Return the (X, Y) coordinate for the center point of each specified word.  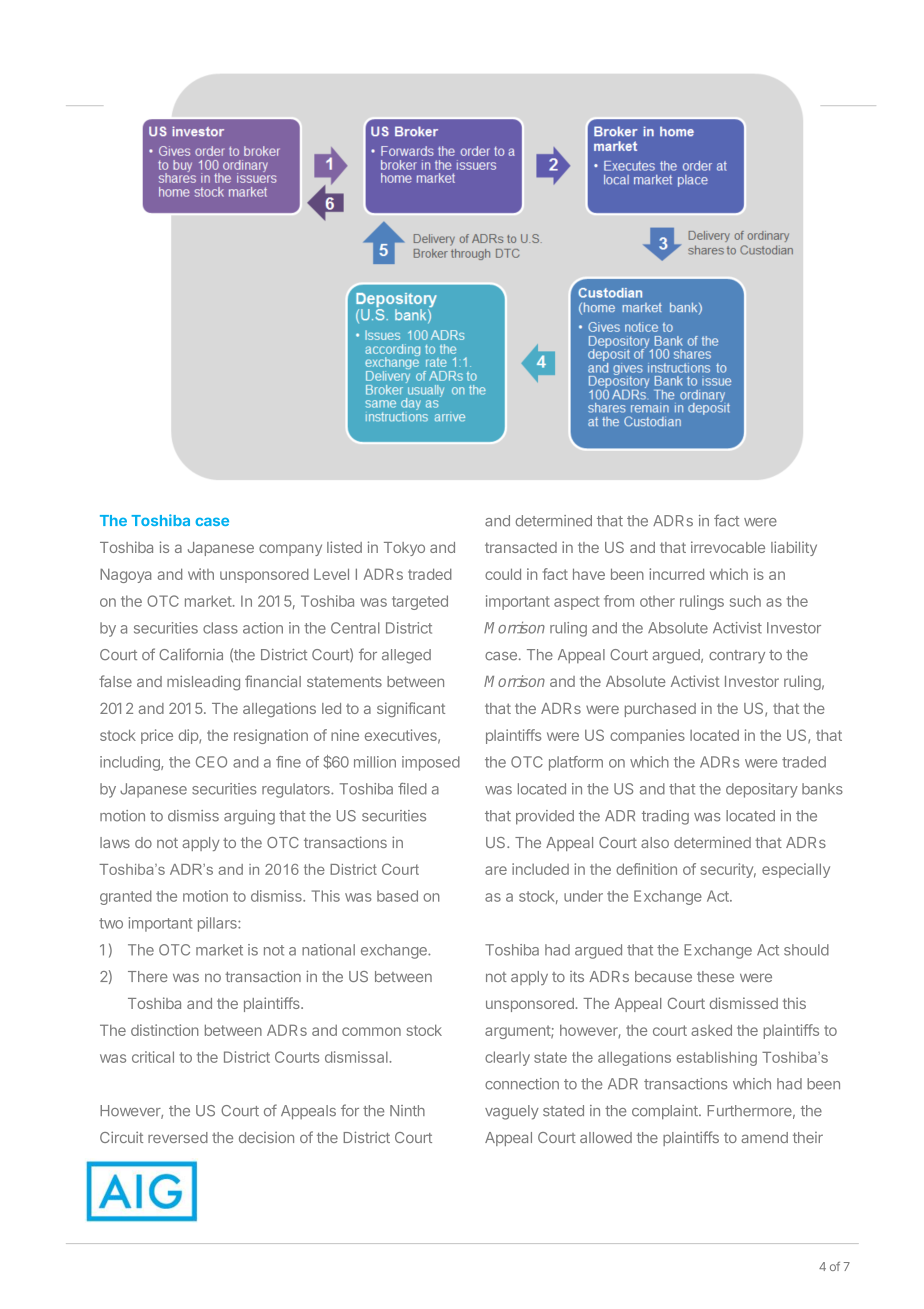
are (496, 870)
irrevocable (728, 547)
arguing (249, 817)
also (655, 842)
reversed (178, 1137)
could (503, 574)
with (201, 574)
